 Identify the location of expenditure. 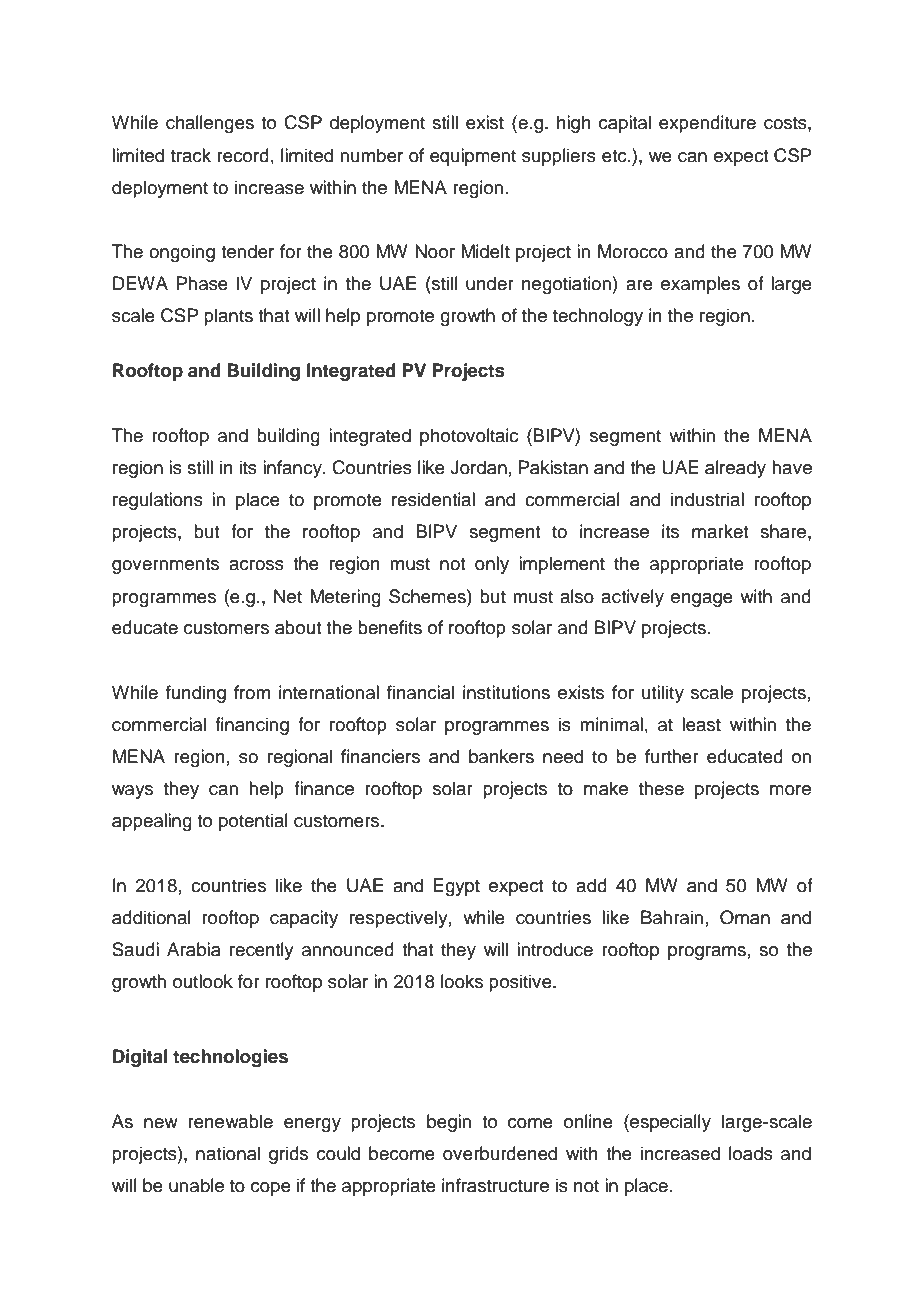
(707, 124).
